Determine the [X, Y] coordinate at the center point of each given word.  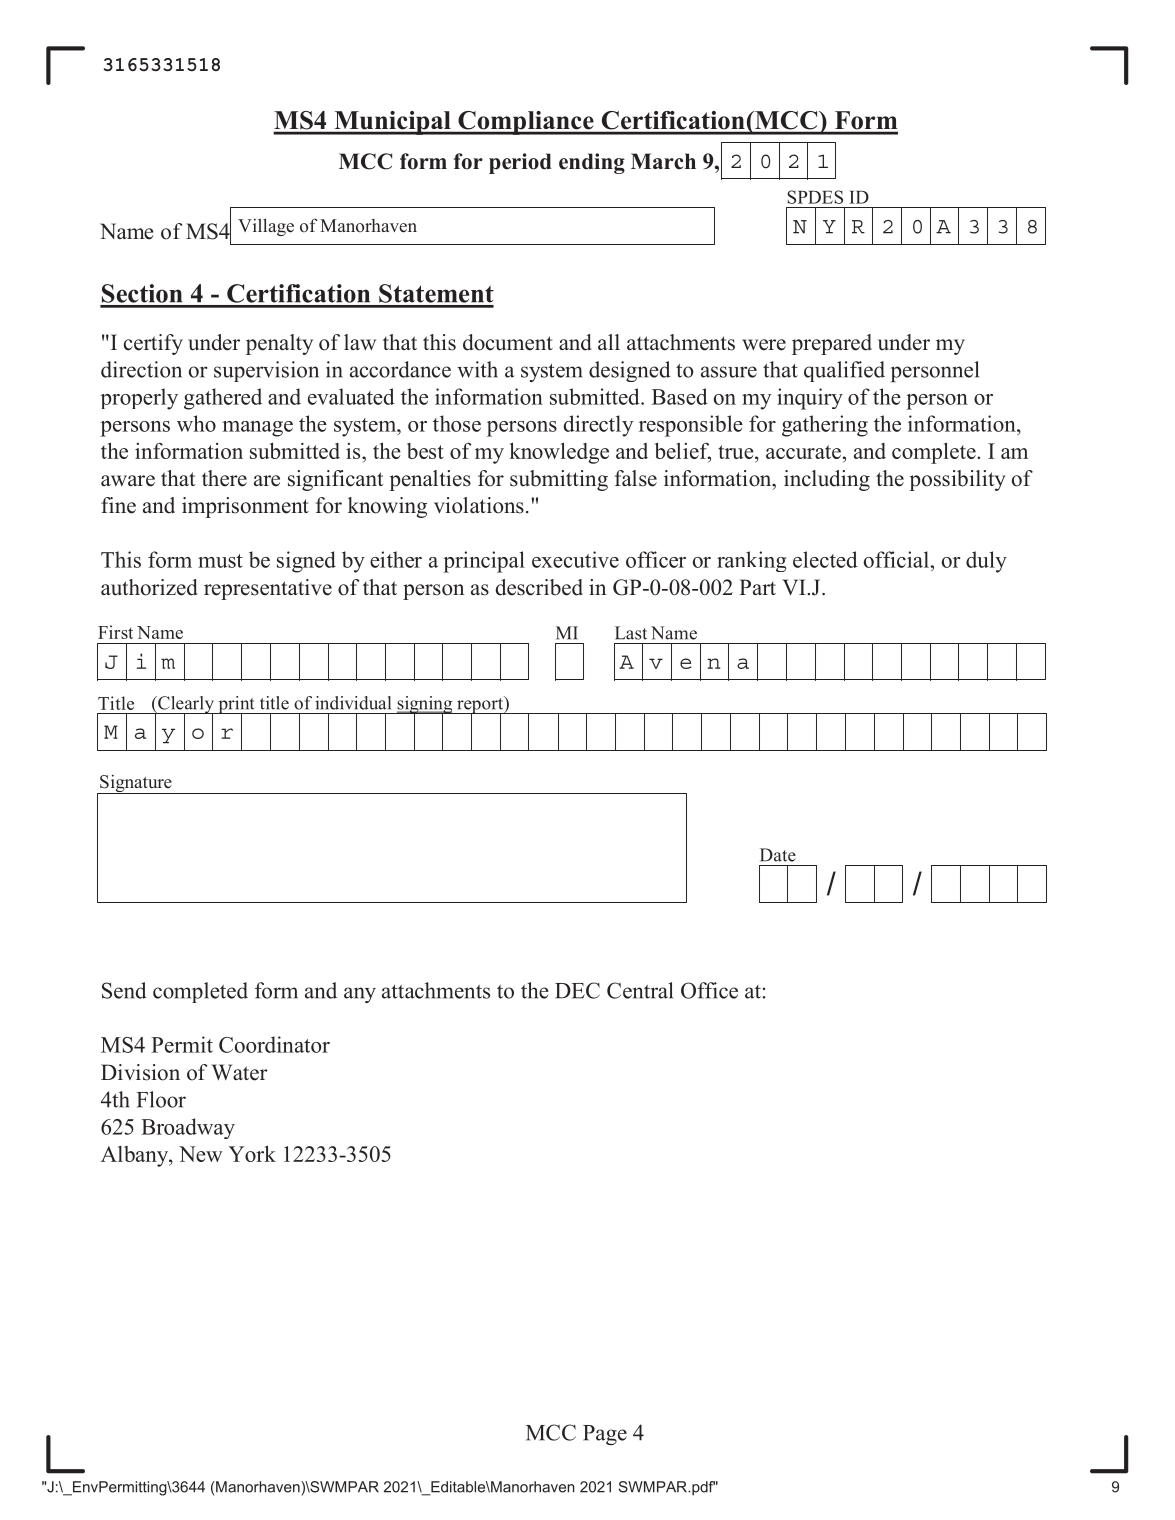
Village [266, 227]
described [539, 587]
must [220, 561]
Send [124, 990]
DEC [577, 990]
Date [778, 855]
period [520, 163]
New [201, 1154]
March [663, 161]
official [896, 559]
